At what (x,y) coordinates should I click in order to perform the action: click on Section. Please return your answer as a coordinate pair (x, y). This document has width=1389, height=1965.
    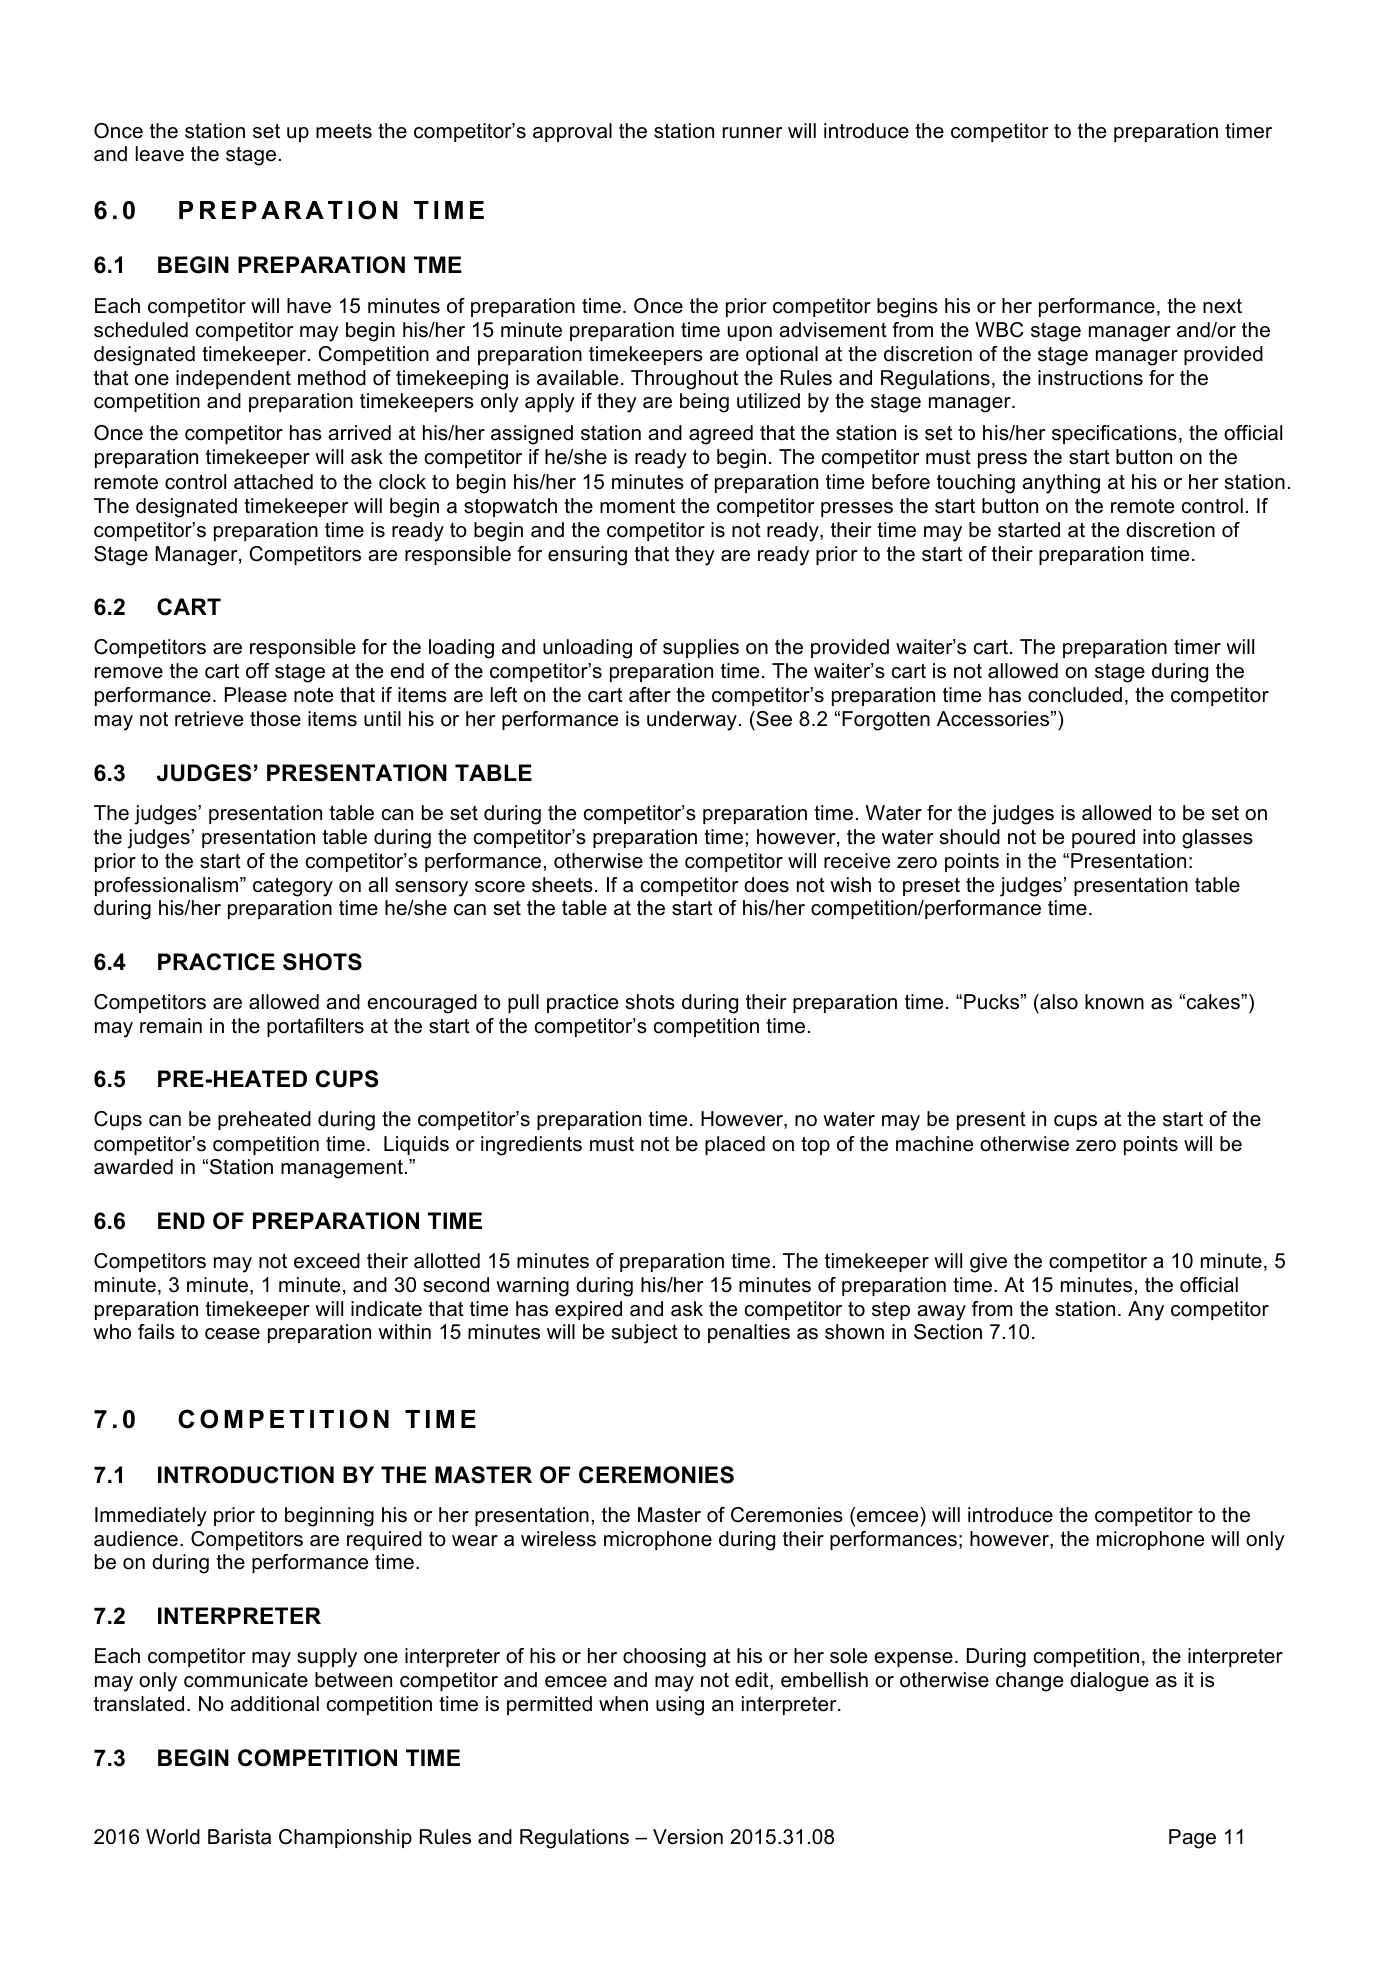
    Looking at the image, I should click on (948, 1332).
